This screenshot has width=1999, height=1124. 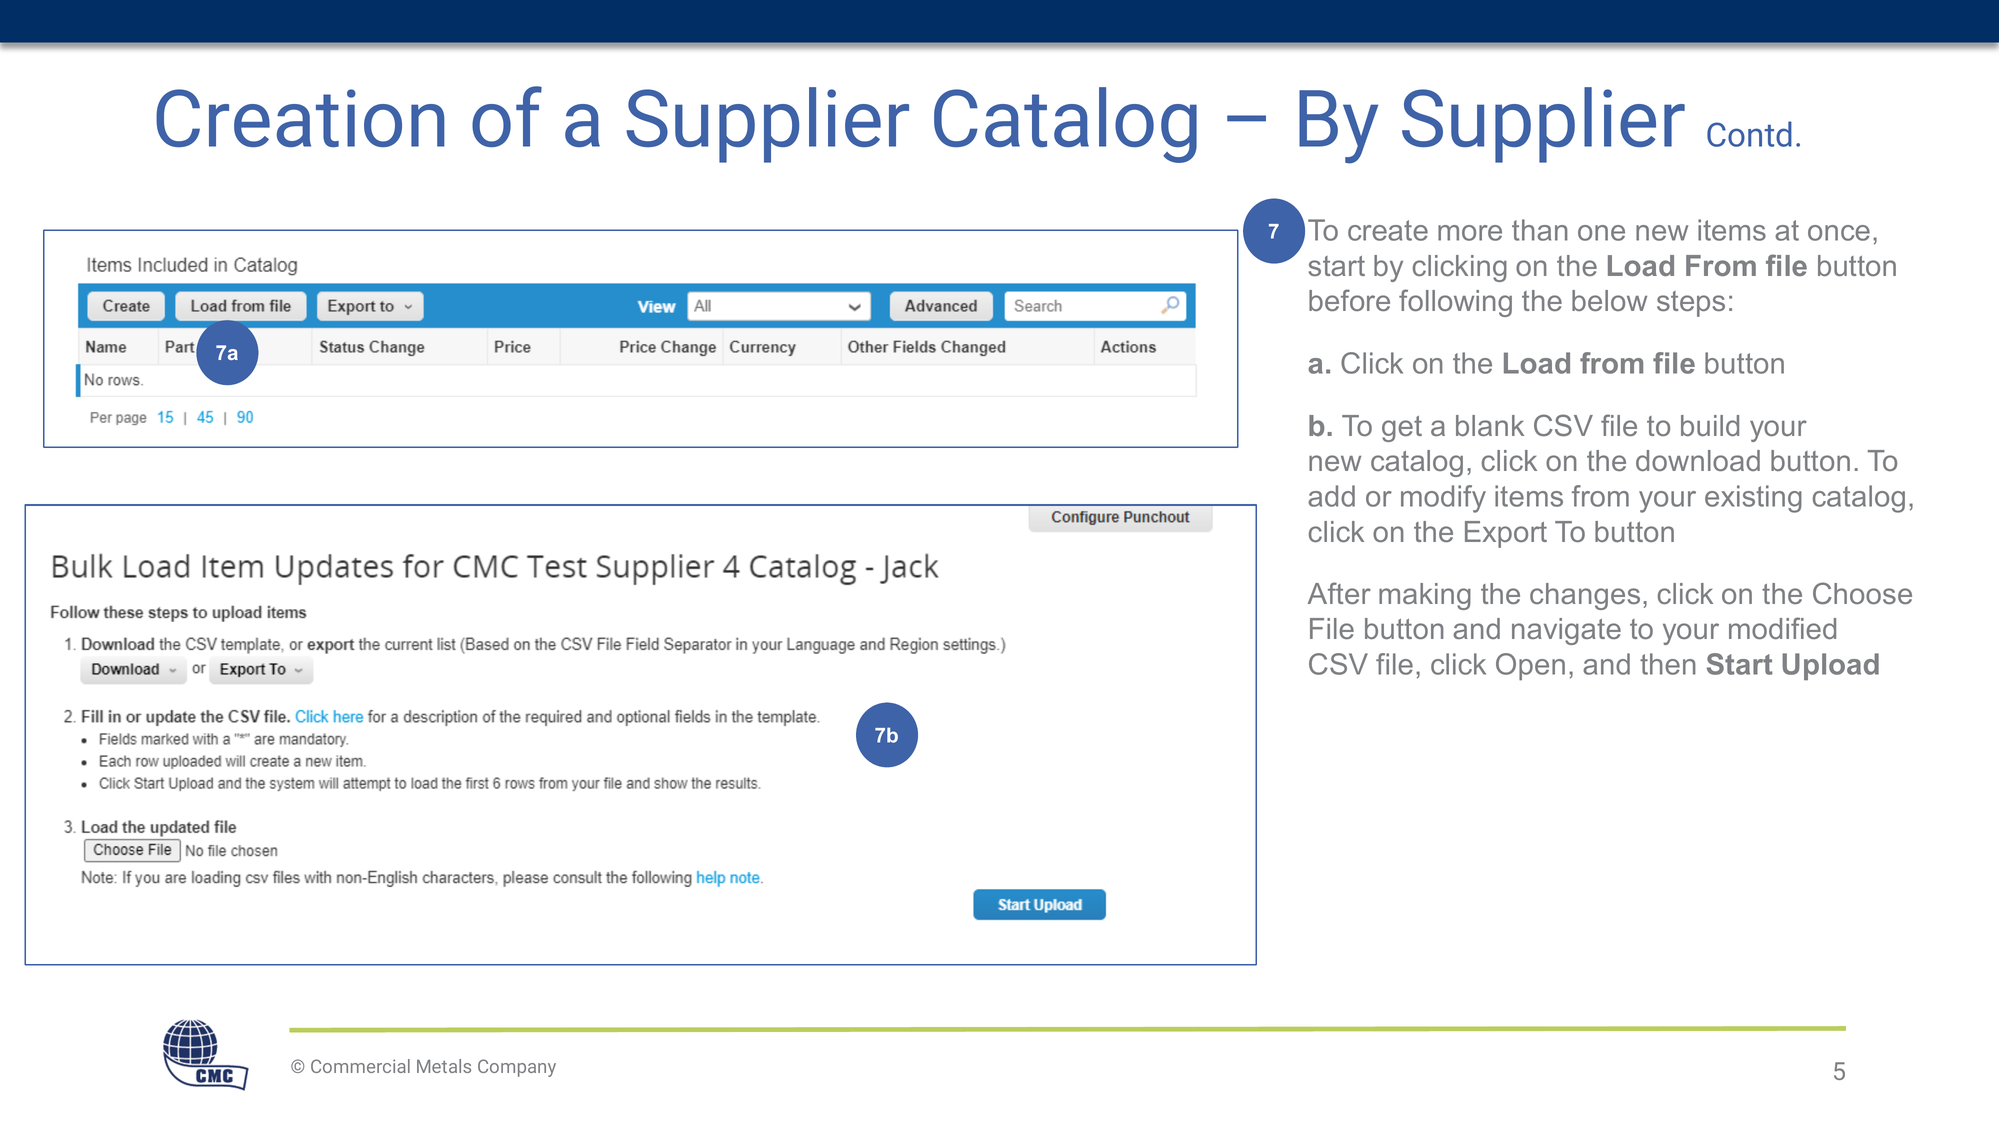 I want to click on Company, so click(x=517, y=1068).
